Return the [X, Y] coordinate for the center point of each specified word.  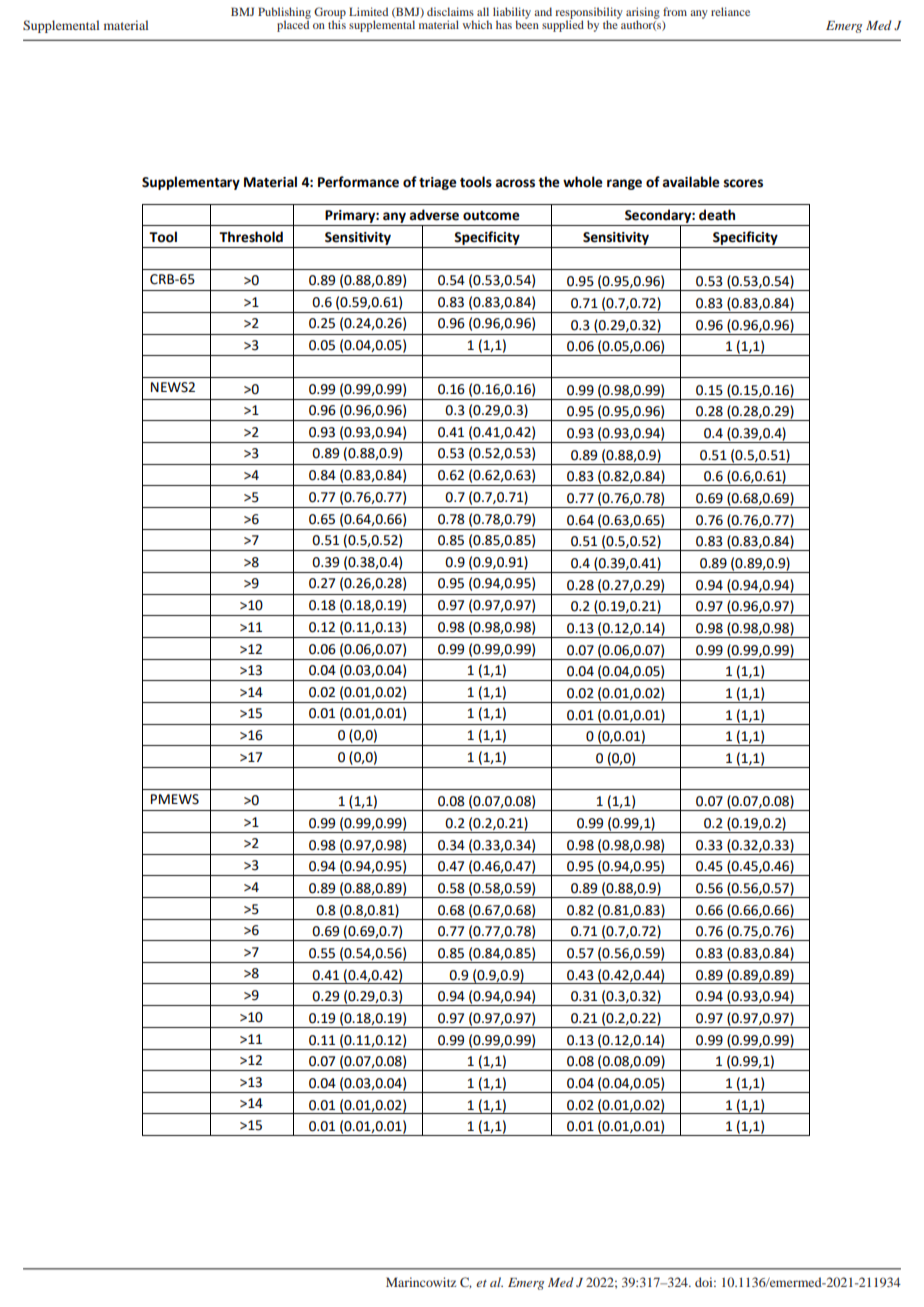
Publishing [284, 14]
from [675, 11]
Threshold [251, 237]
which [477, 24]
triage [438, 183]
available [691, 182]
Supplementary [191, 183]
